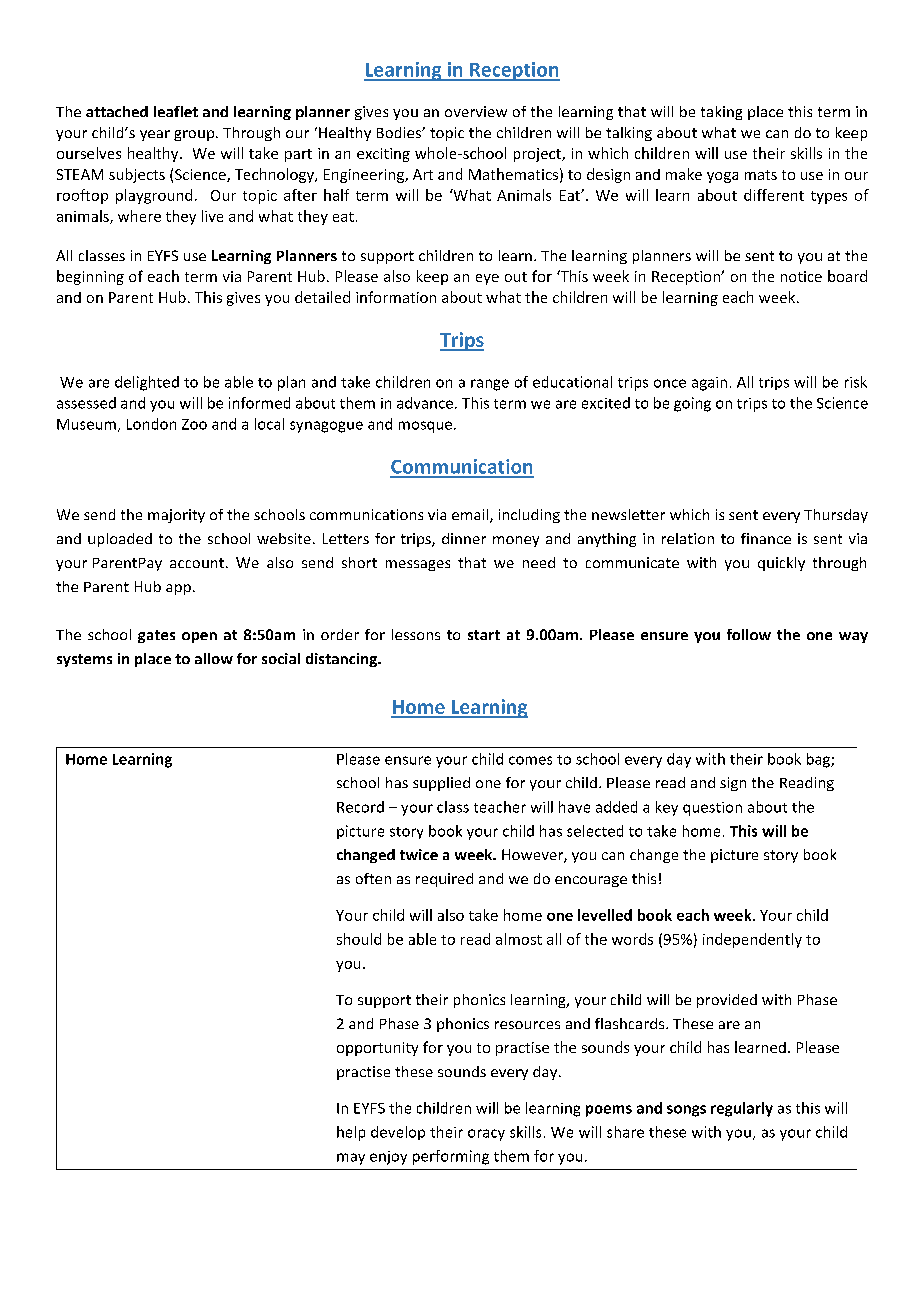 The image size is (924, 1308). I want to click on mats, so click(761, 175).
